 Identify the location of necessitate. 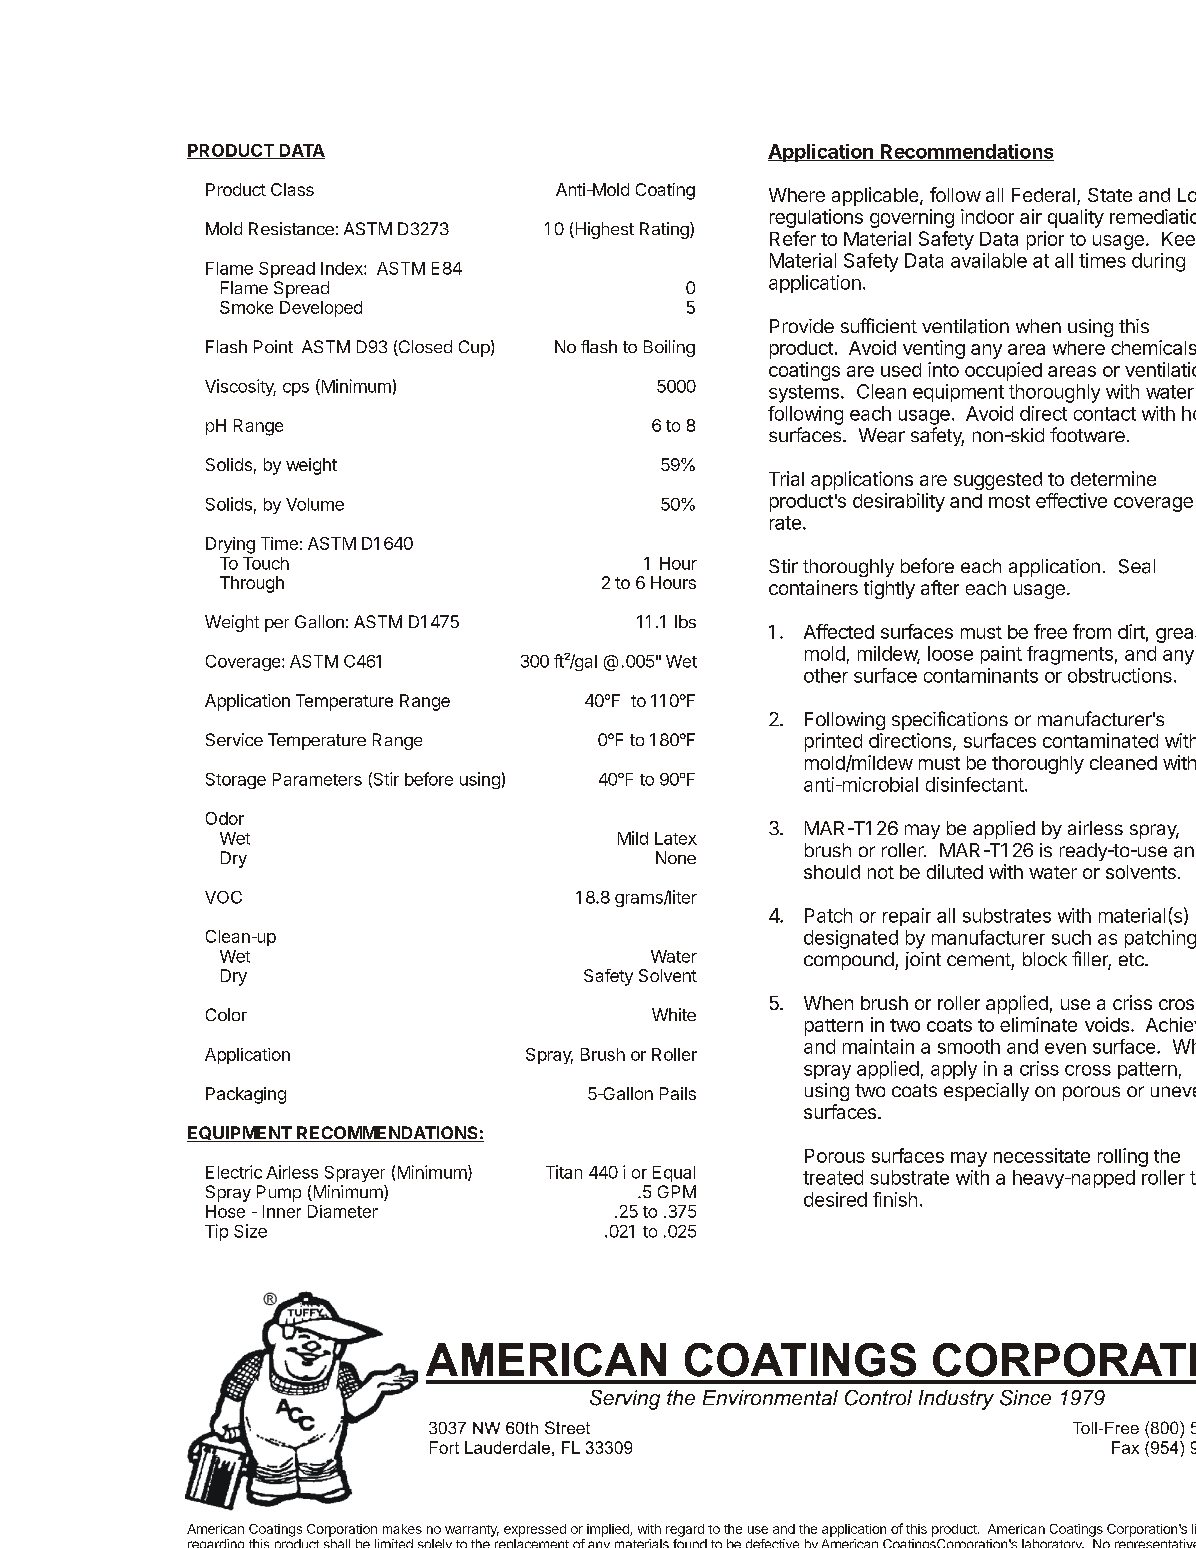
(1042, 1155).
